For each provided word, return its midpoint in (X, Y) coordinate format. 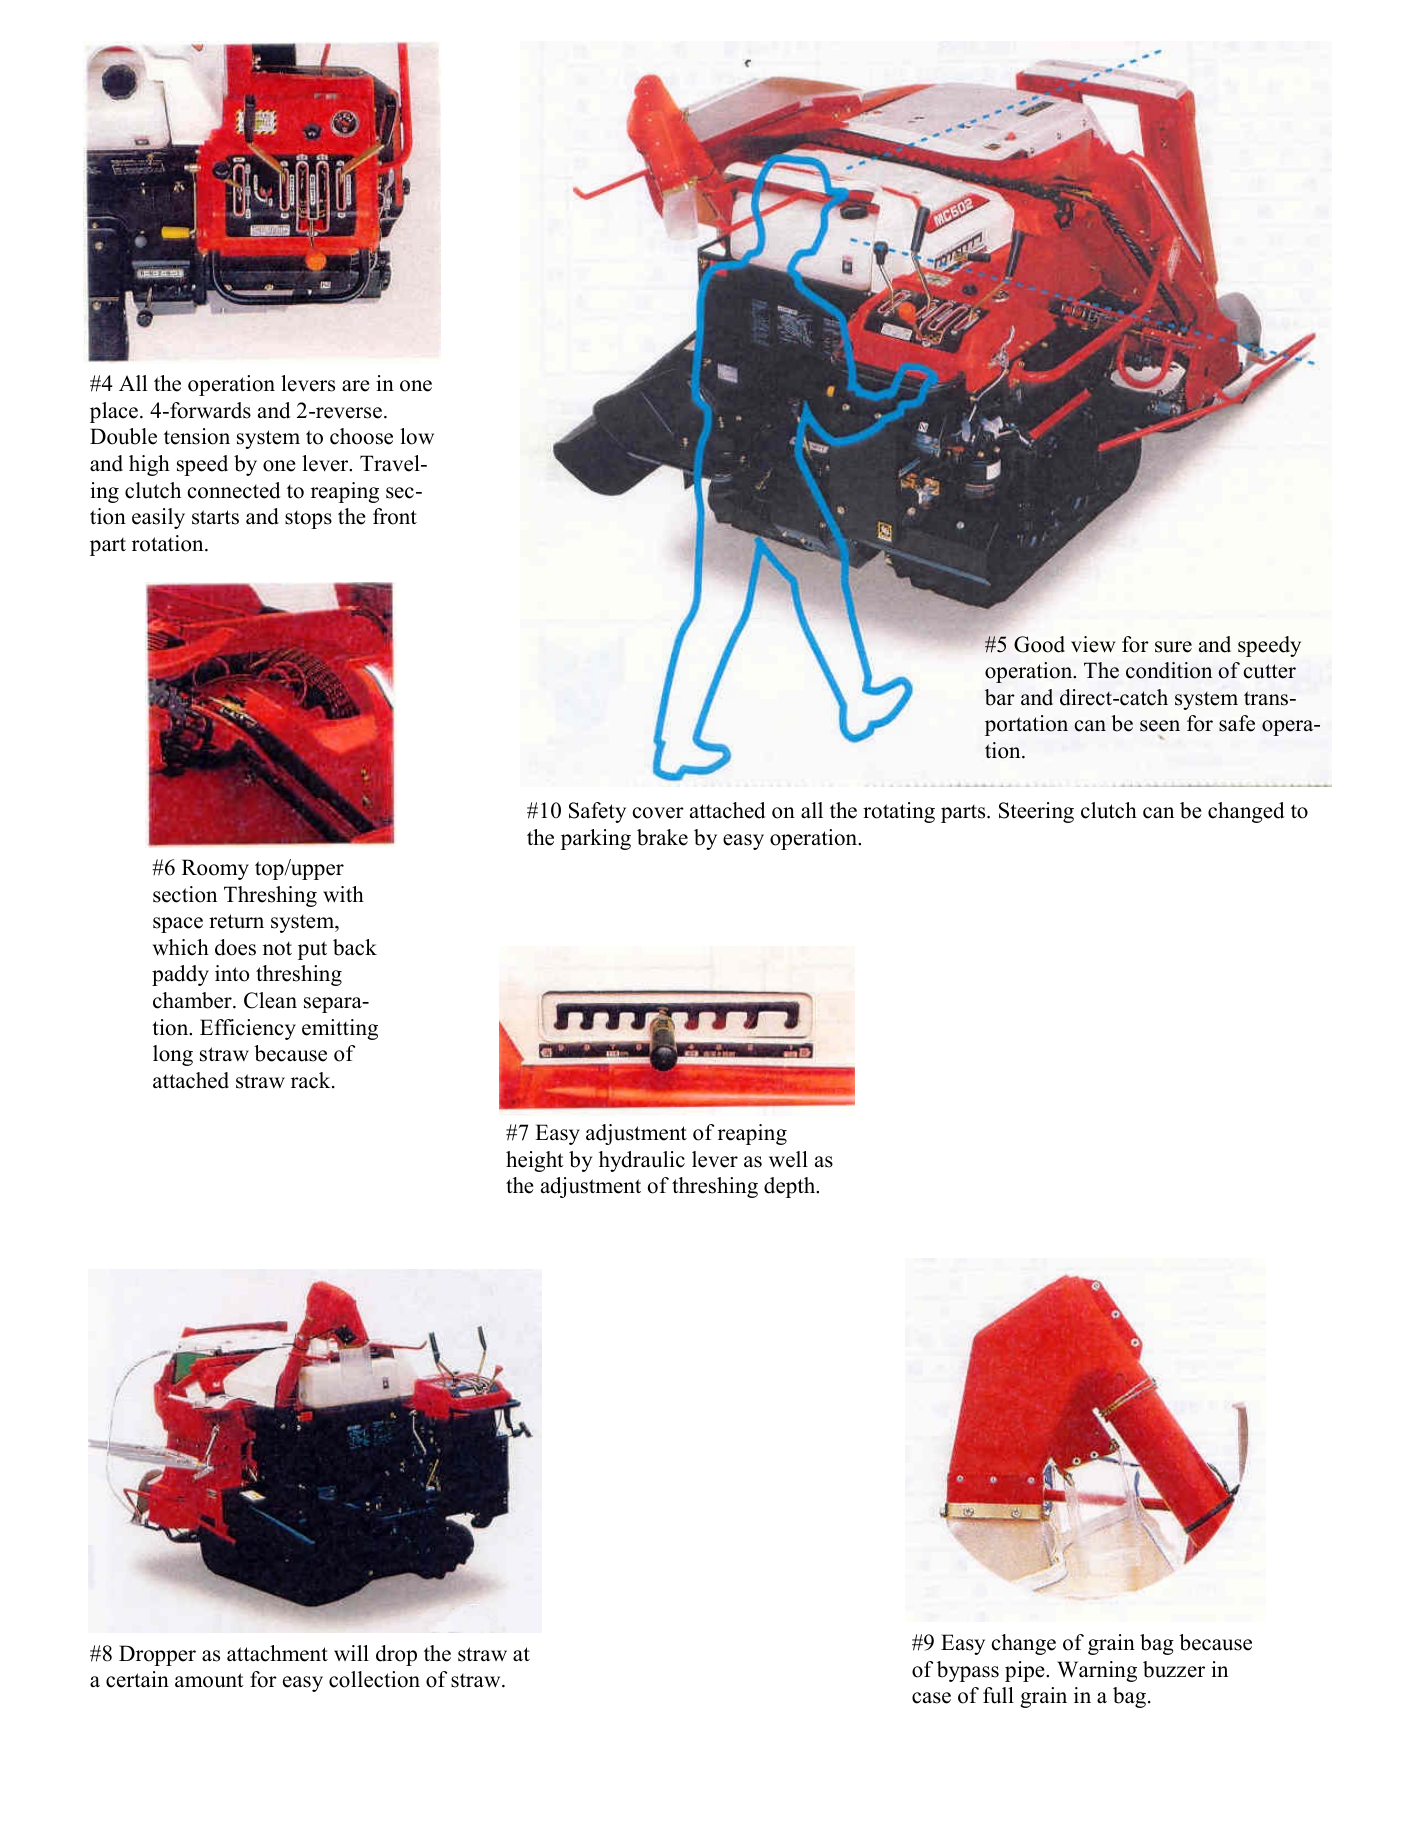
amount (209, 1680)
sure (1173, 647)
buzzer (1174, 1669)
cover (658, 813)
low (417, 436)
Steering (1036, 812)
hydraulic (642, 1161)
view (1093, 644)
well (788, 1159)
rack (312, 1080)
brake (662, 837)
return (236, 921)
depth (791, 1187)
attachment (277, 1653)
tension (197, 436)
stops (308, 519)
